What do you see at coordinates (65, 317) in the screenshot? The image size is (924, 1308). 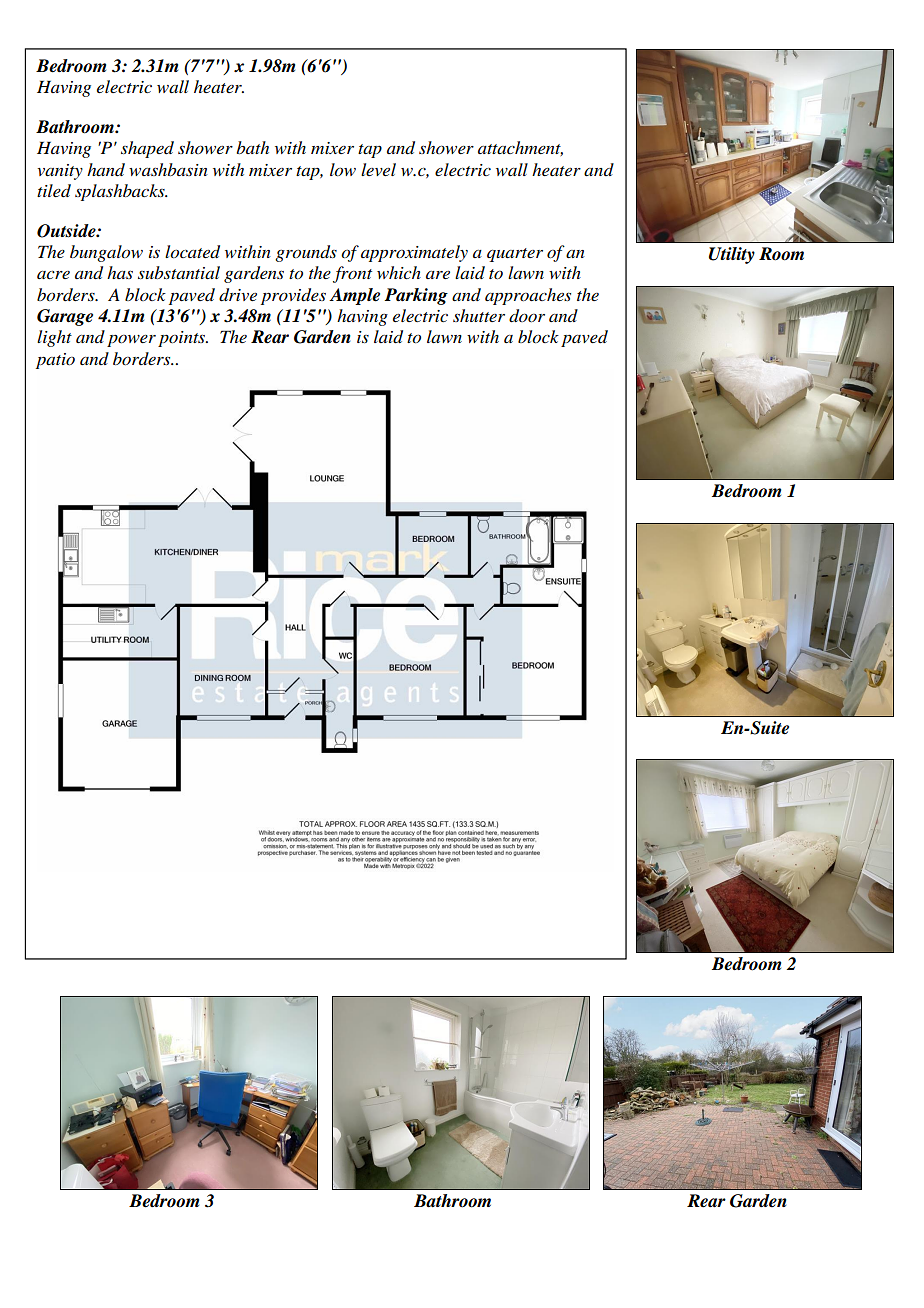 I see `Garage` at bounding box center [65, 317].
